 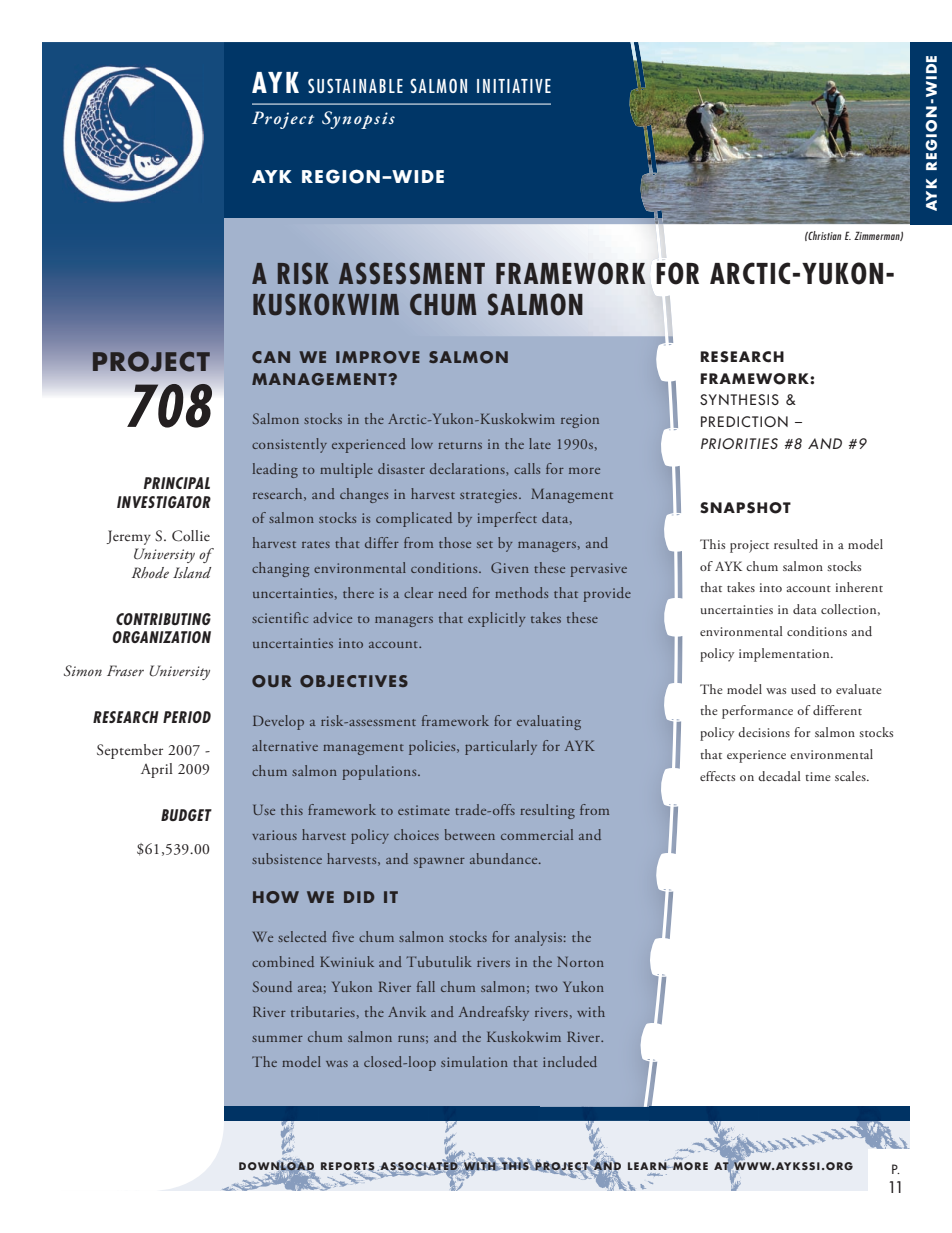 What do you see at coordinates (474, 1061) in the image?
I see `simulation` at bounding box center [474, 1061].
